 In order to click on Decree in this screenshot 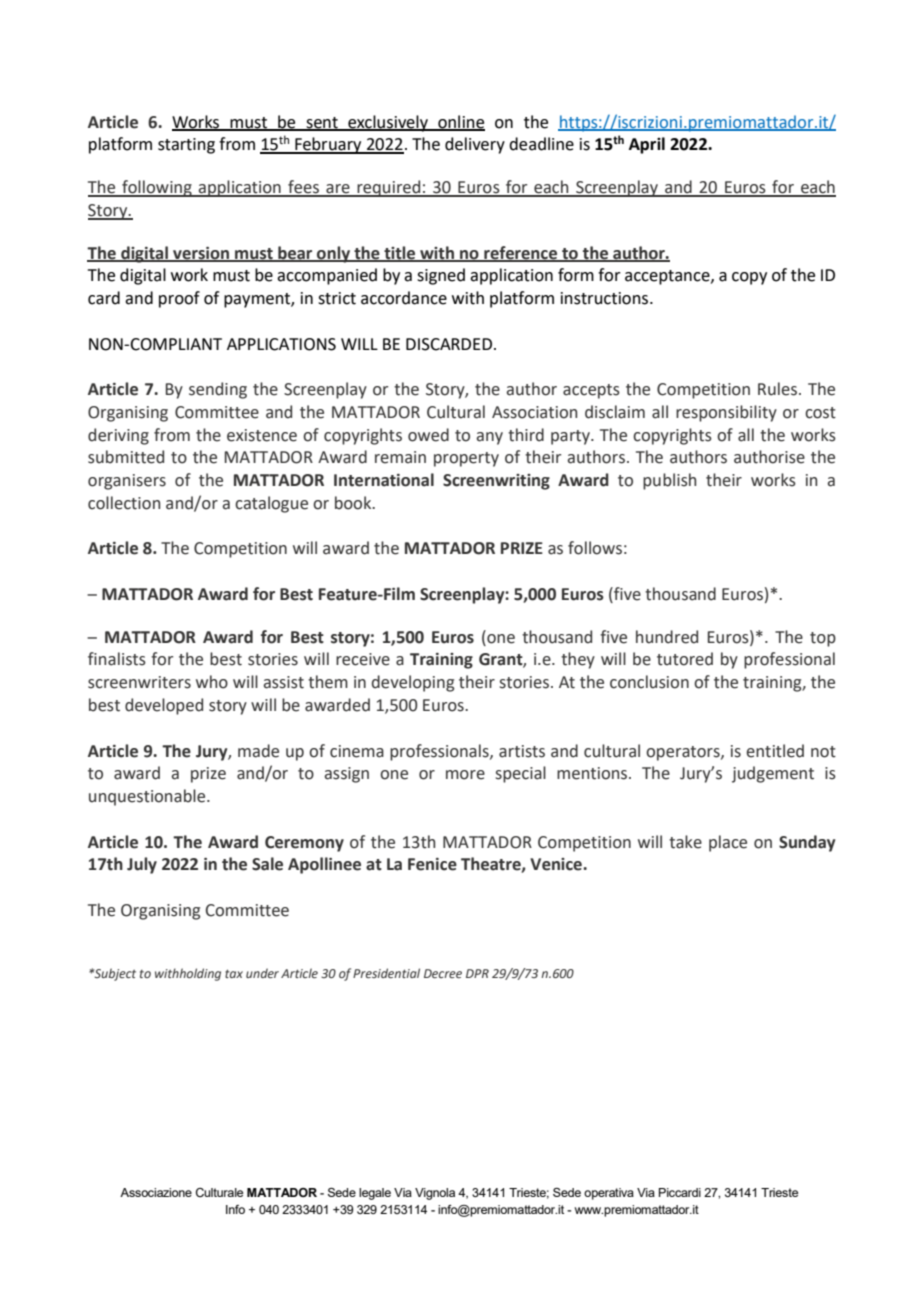, I will do `click(443, 973)`.
